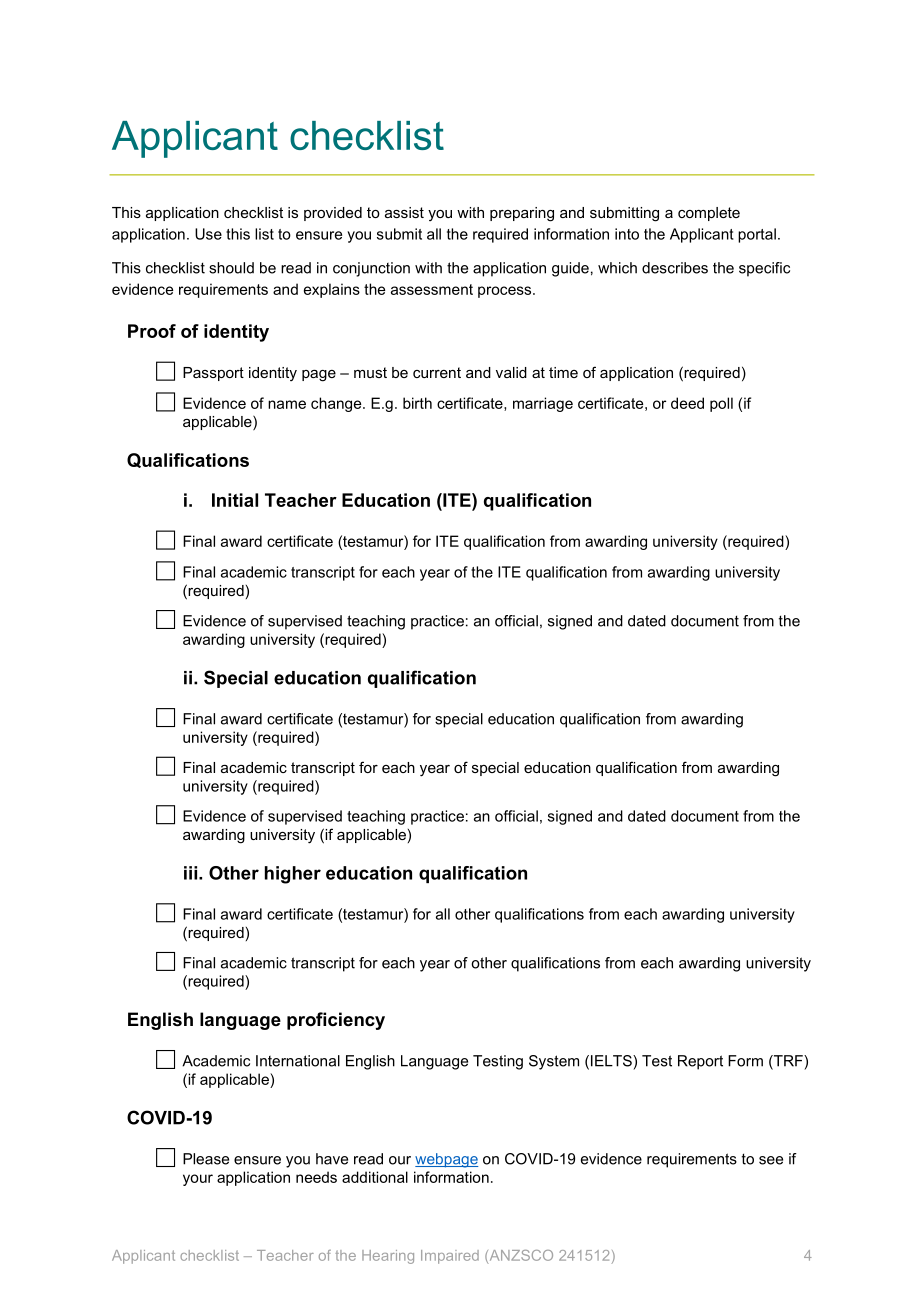 This screenshot has width=924, height=1308. I want to click on IELTS, so click(612, 1061).
